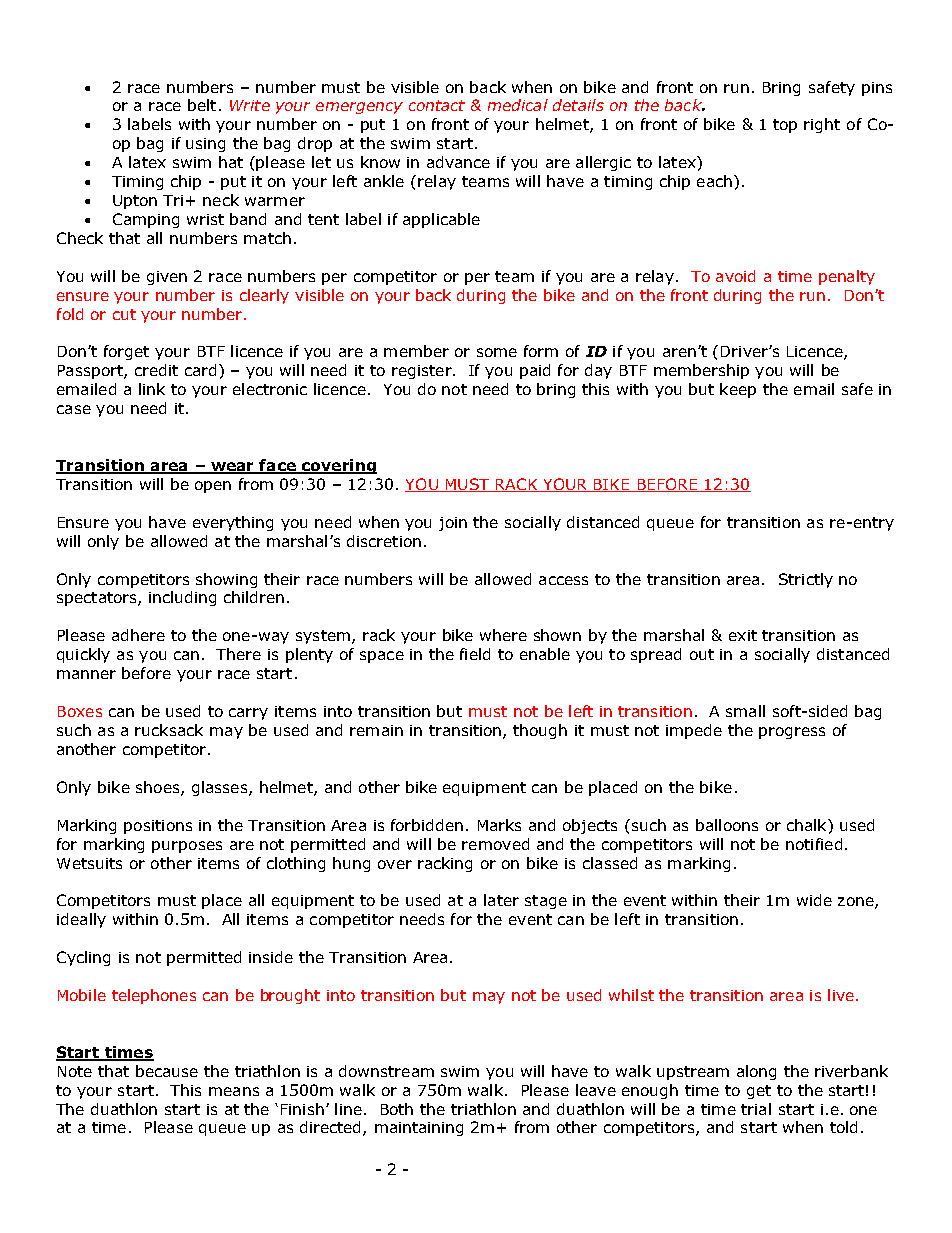 The image size is (952, 1233). What do you see at coordinates (806, 580) in the screenshot?
I see `Strictly` at bounding box center [806, 580].
